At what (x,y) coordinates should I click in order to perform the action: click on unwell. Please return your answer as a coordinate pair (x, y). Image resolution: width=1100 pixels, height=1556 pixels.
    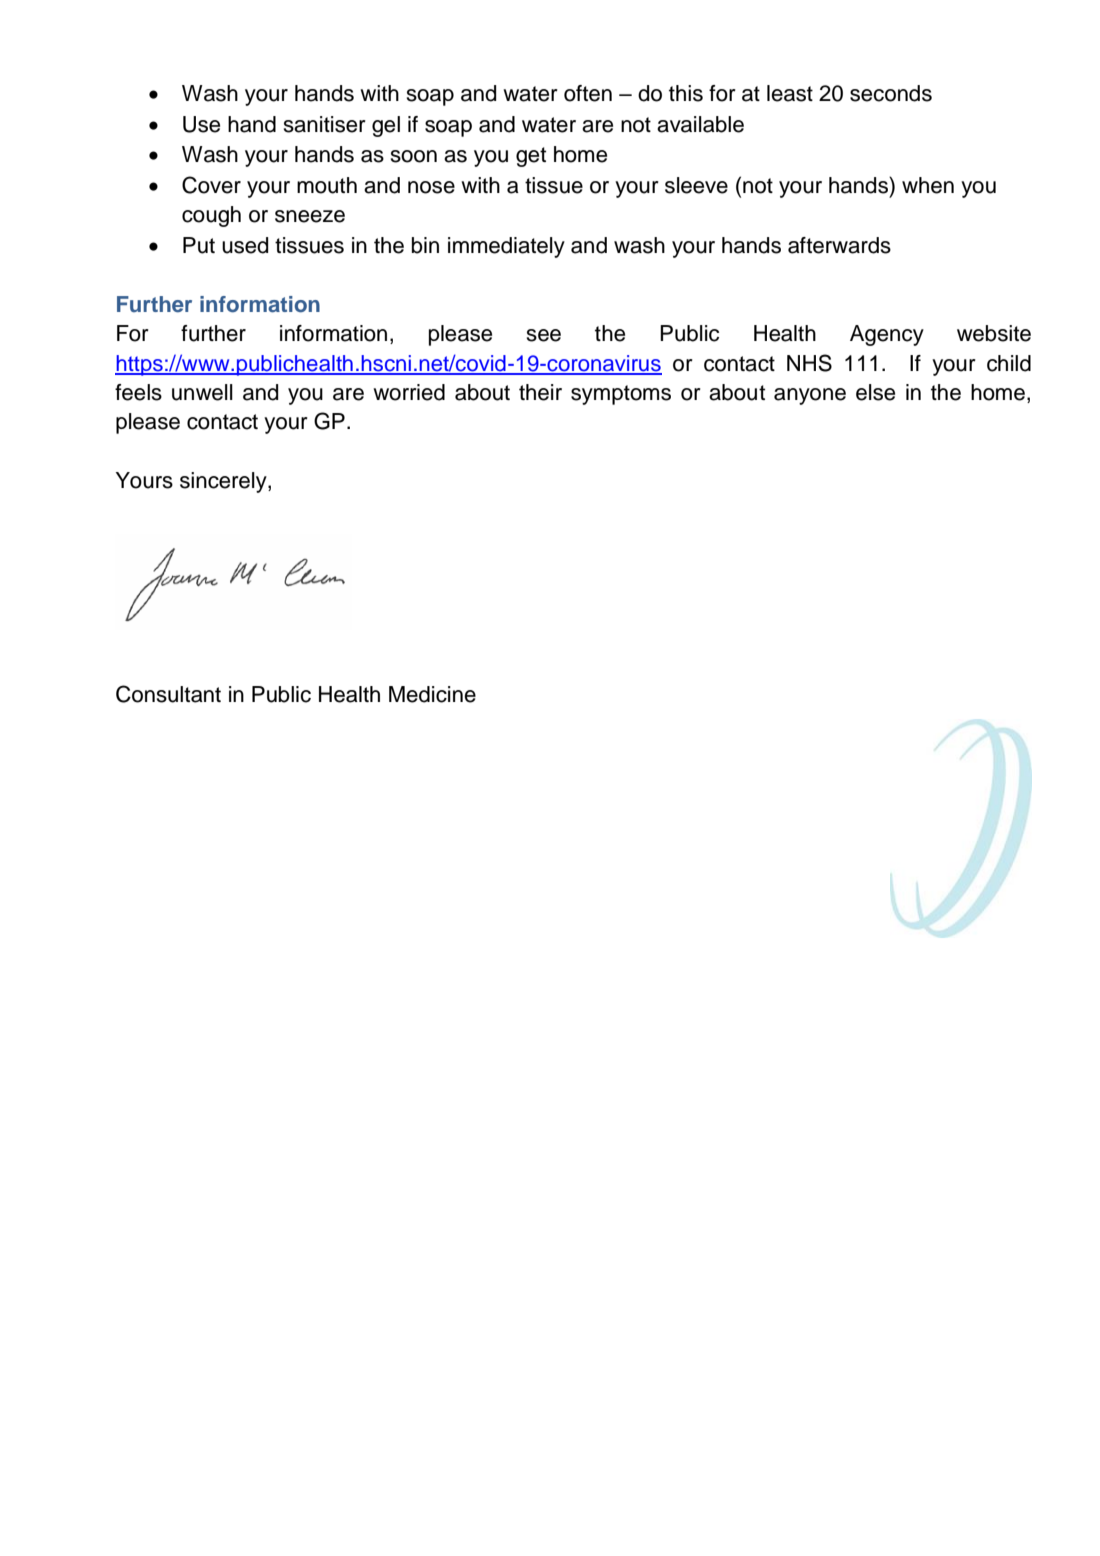
    Looking at the image, I should click on (202, 392).
